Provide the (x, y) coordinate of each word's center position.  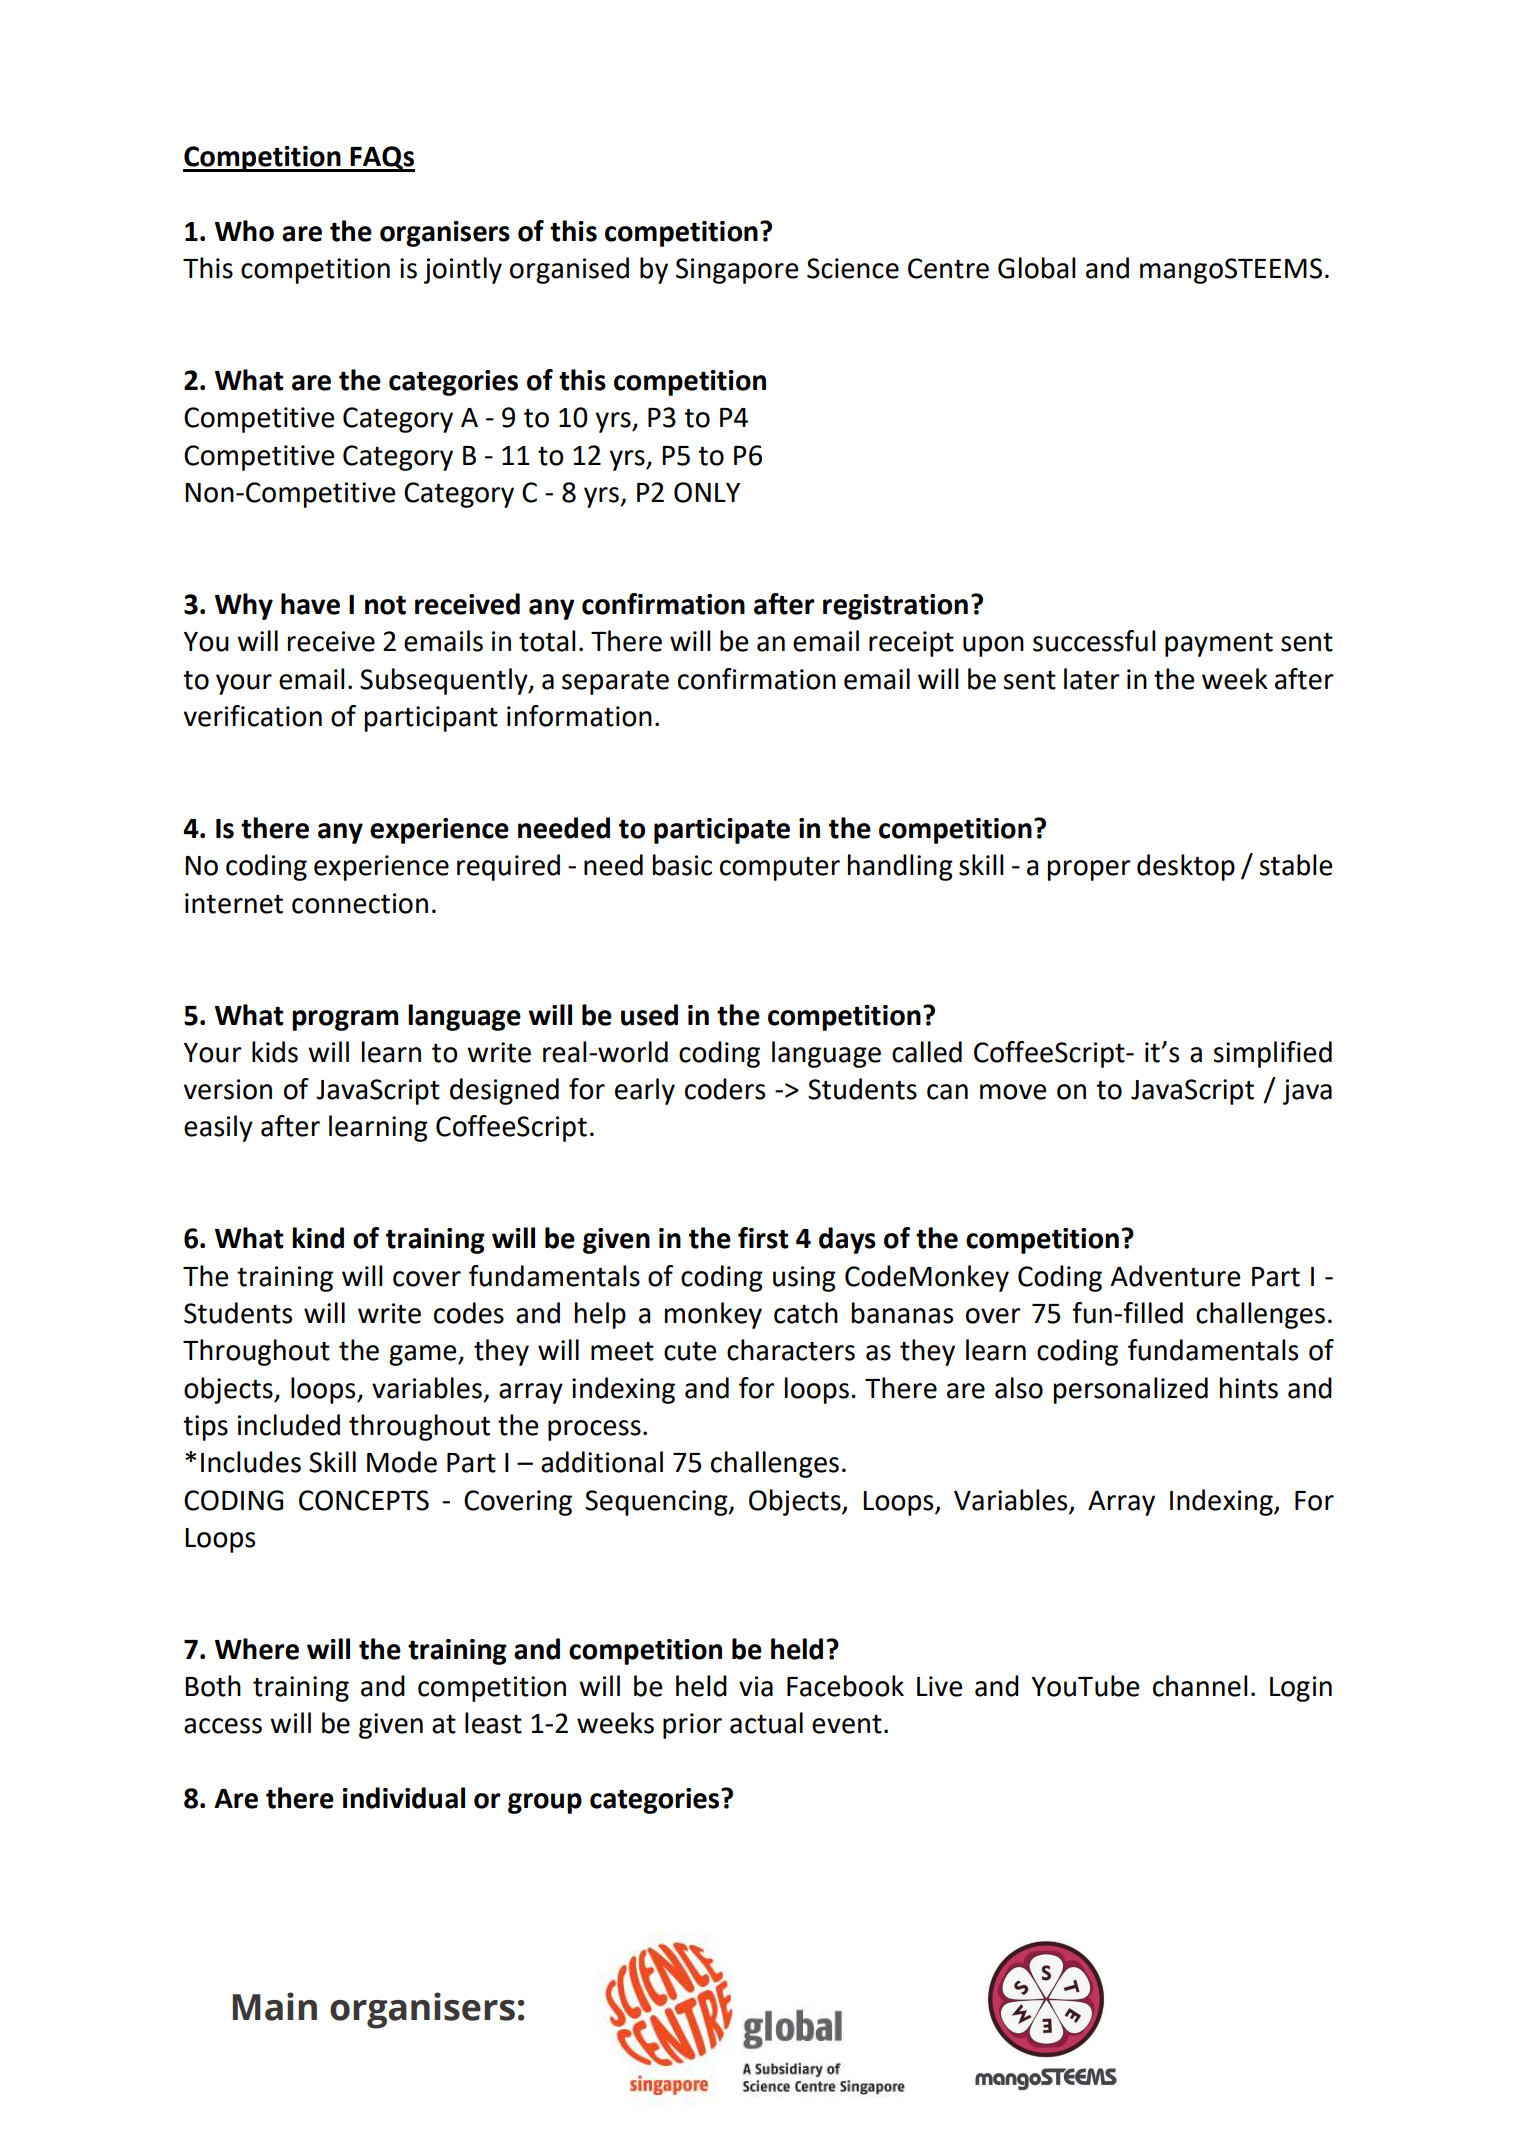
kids (275, 1052)
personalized (1131, 1390)
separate (615, 683)
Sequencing (657, 1503)
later (1092, 679)
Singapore (737, 271)
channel (1200, 1686)
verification (252, 716)
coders (725, 1089)
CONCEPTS (364, 1500)
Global (1037, 268)
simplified (1272, 1054)
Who (244, 231)
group (545, 1803)
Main (275, 2006)
